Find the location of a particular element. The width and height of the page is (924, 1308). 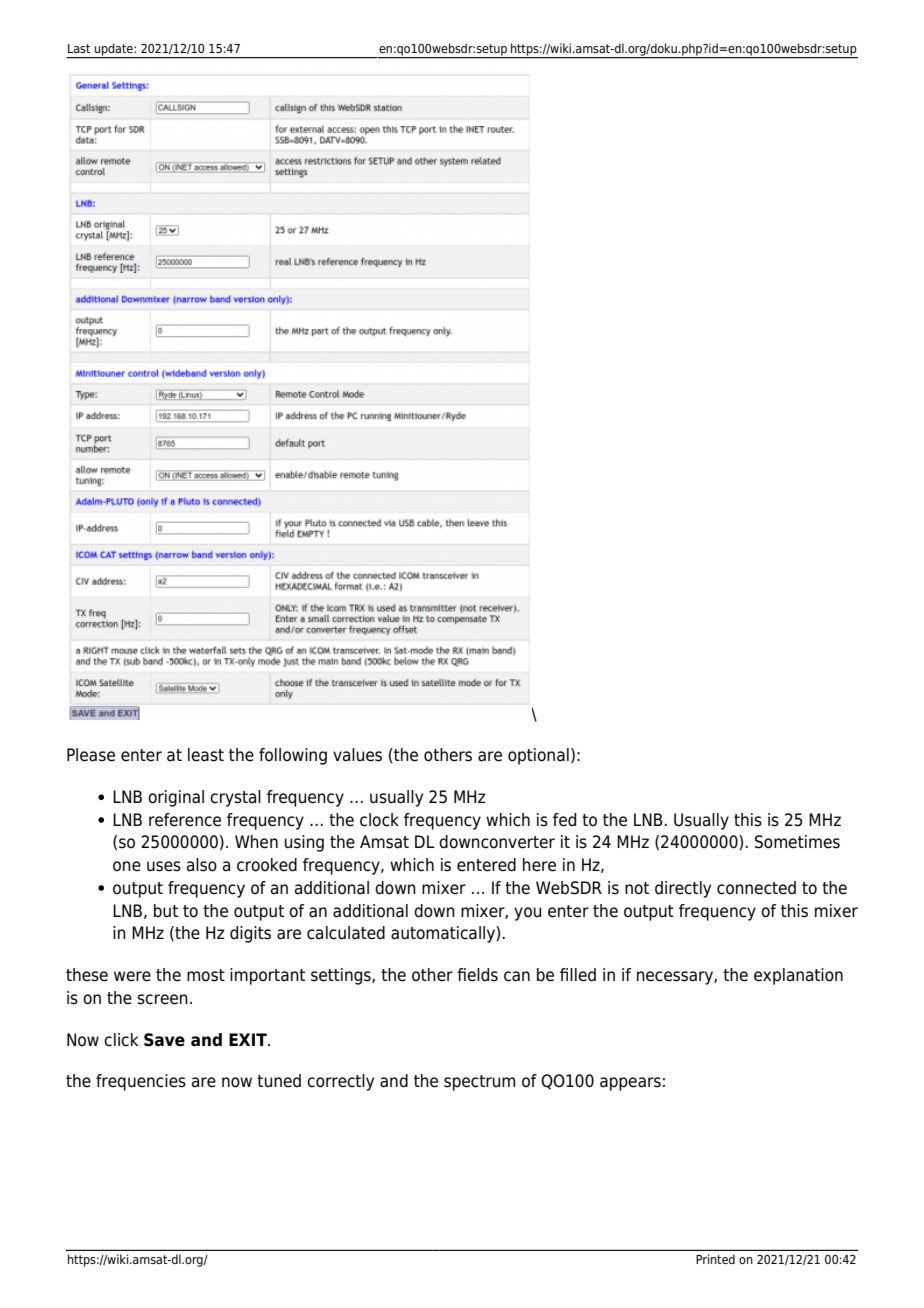

optional is located at coordinates (538, 756).
